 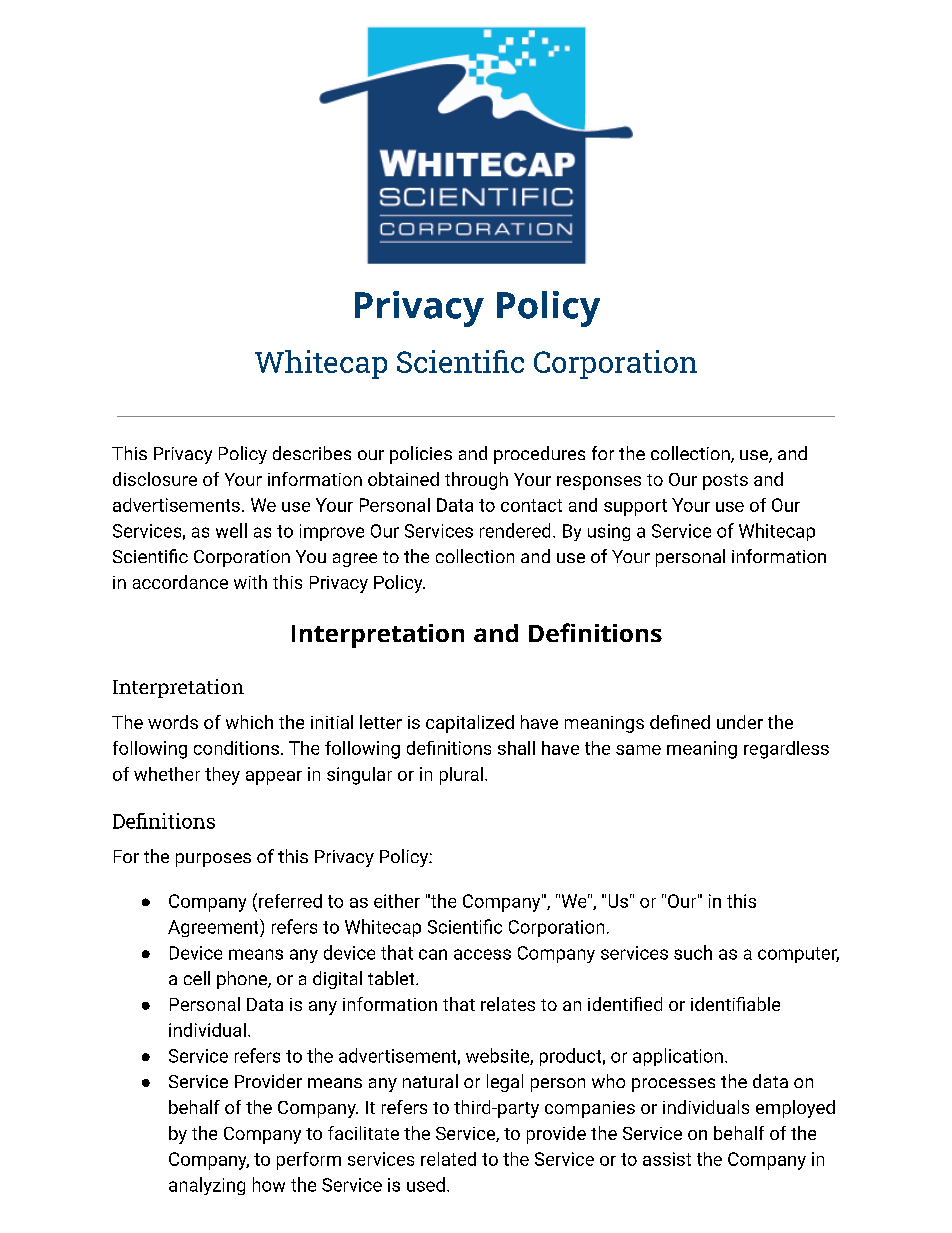 I want to click on access, so click(x=482, y=954).
